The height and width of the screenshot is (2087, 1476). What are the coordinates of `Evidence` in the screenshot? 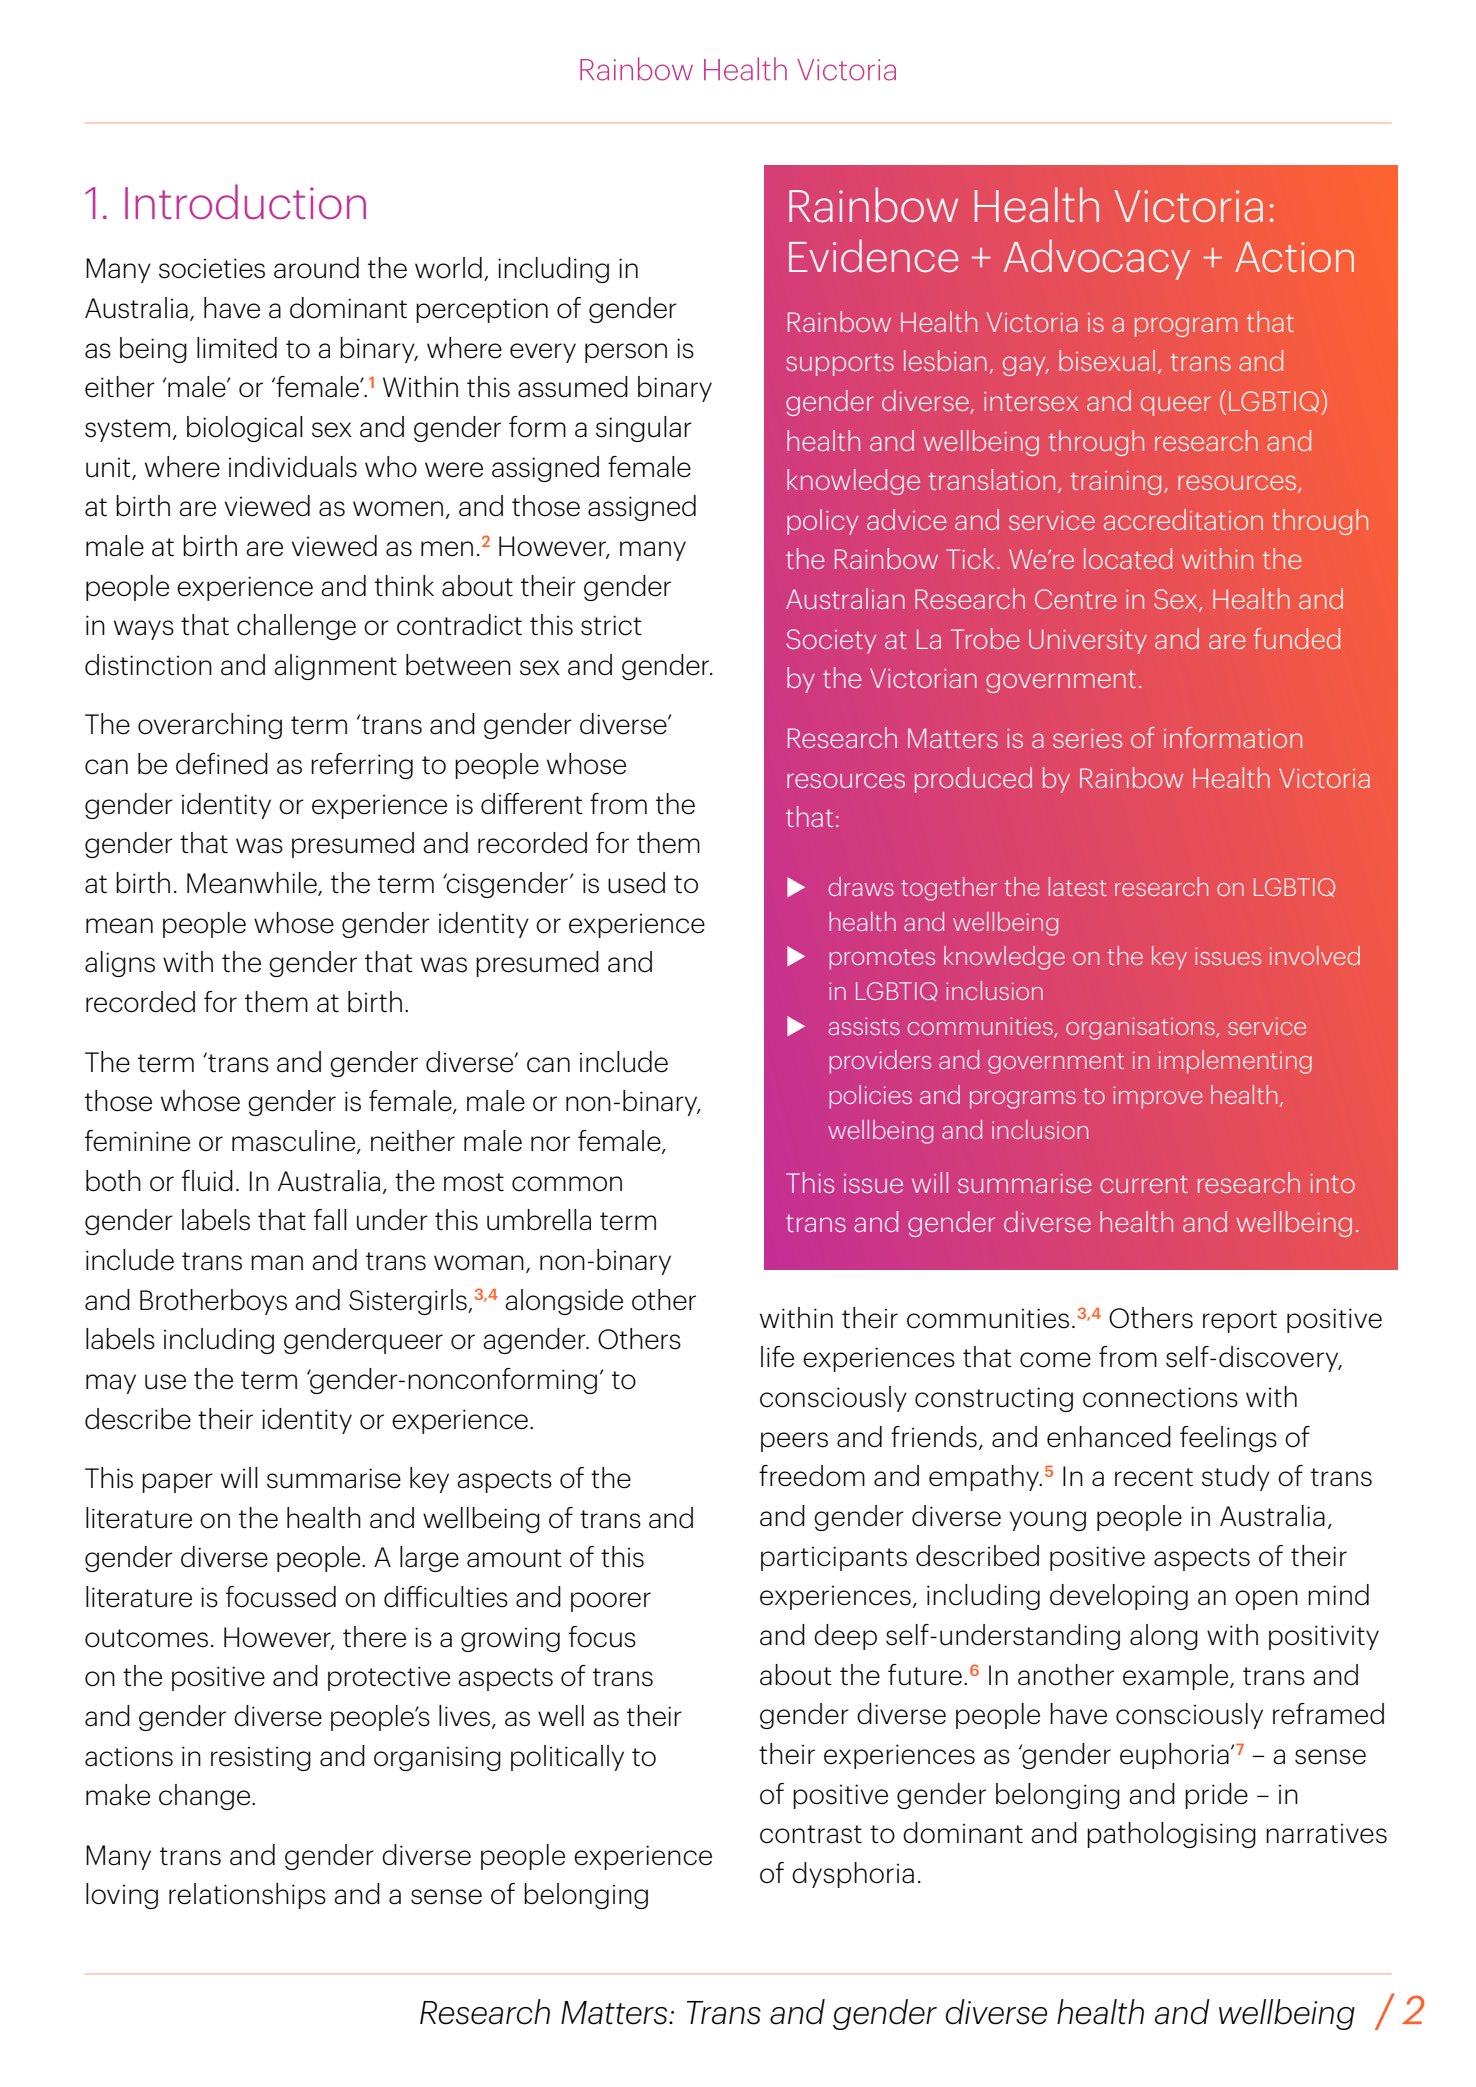 It's located at (873, 255).
